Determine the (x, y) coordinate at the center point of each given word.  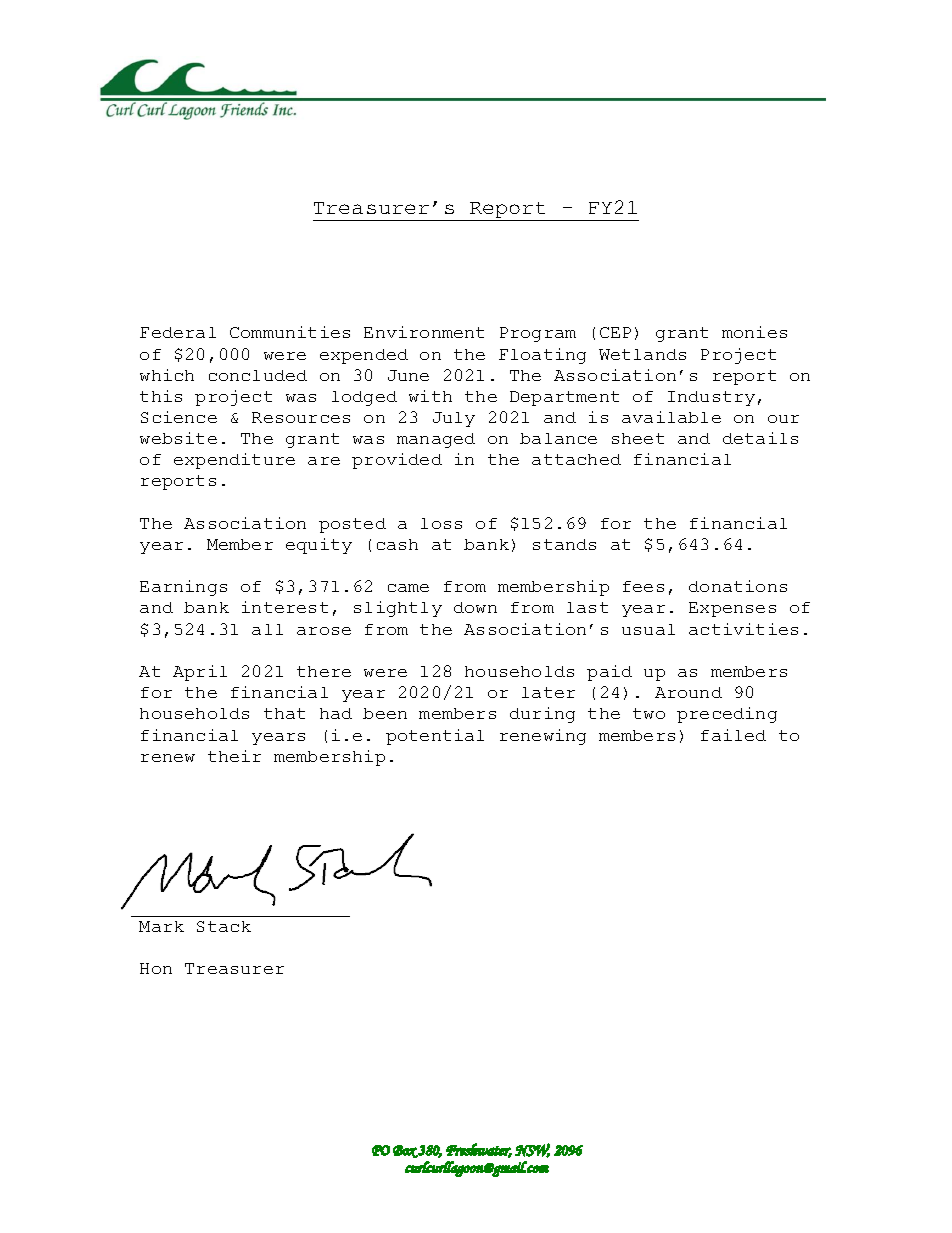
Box (405, 1151)
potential (435, 737)
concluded (258, 375)
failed (733, 735)
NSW (532, 1150)
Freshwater (479, 1150)
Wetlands (642, 354)
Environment (424, 332)
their (234, 756)
